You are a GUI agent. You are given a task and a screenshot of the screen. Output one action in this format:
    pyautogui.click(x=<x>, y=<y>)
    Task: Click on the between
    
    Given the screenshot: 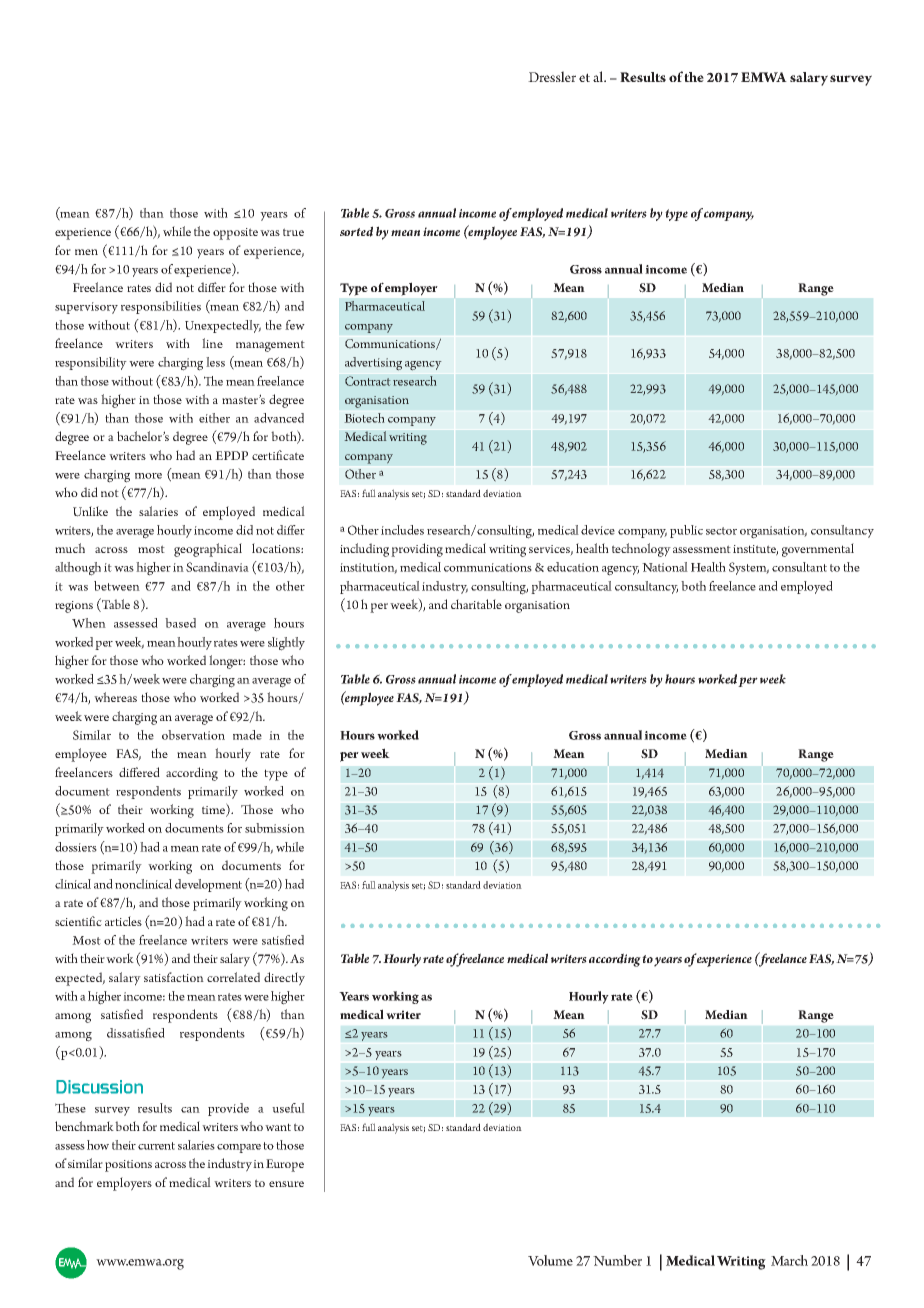 What is the action you would take?
    pyautogui.click(x=117, y=586)
